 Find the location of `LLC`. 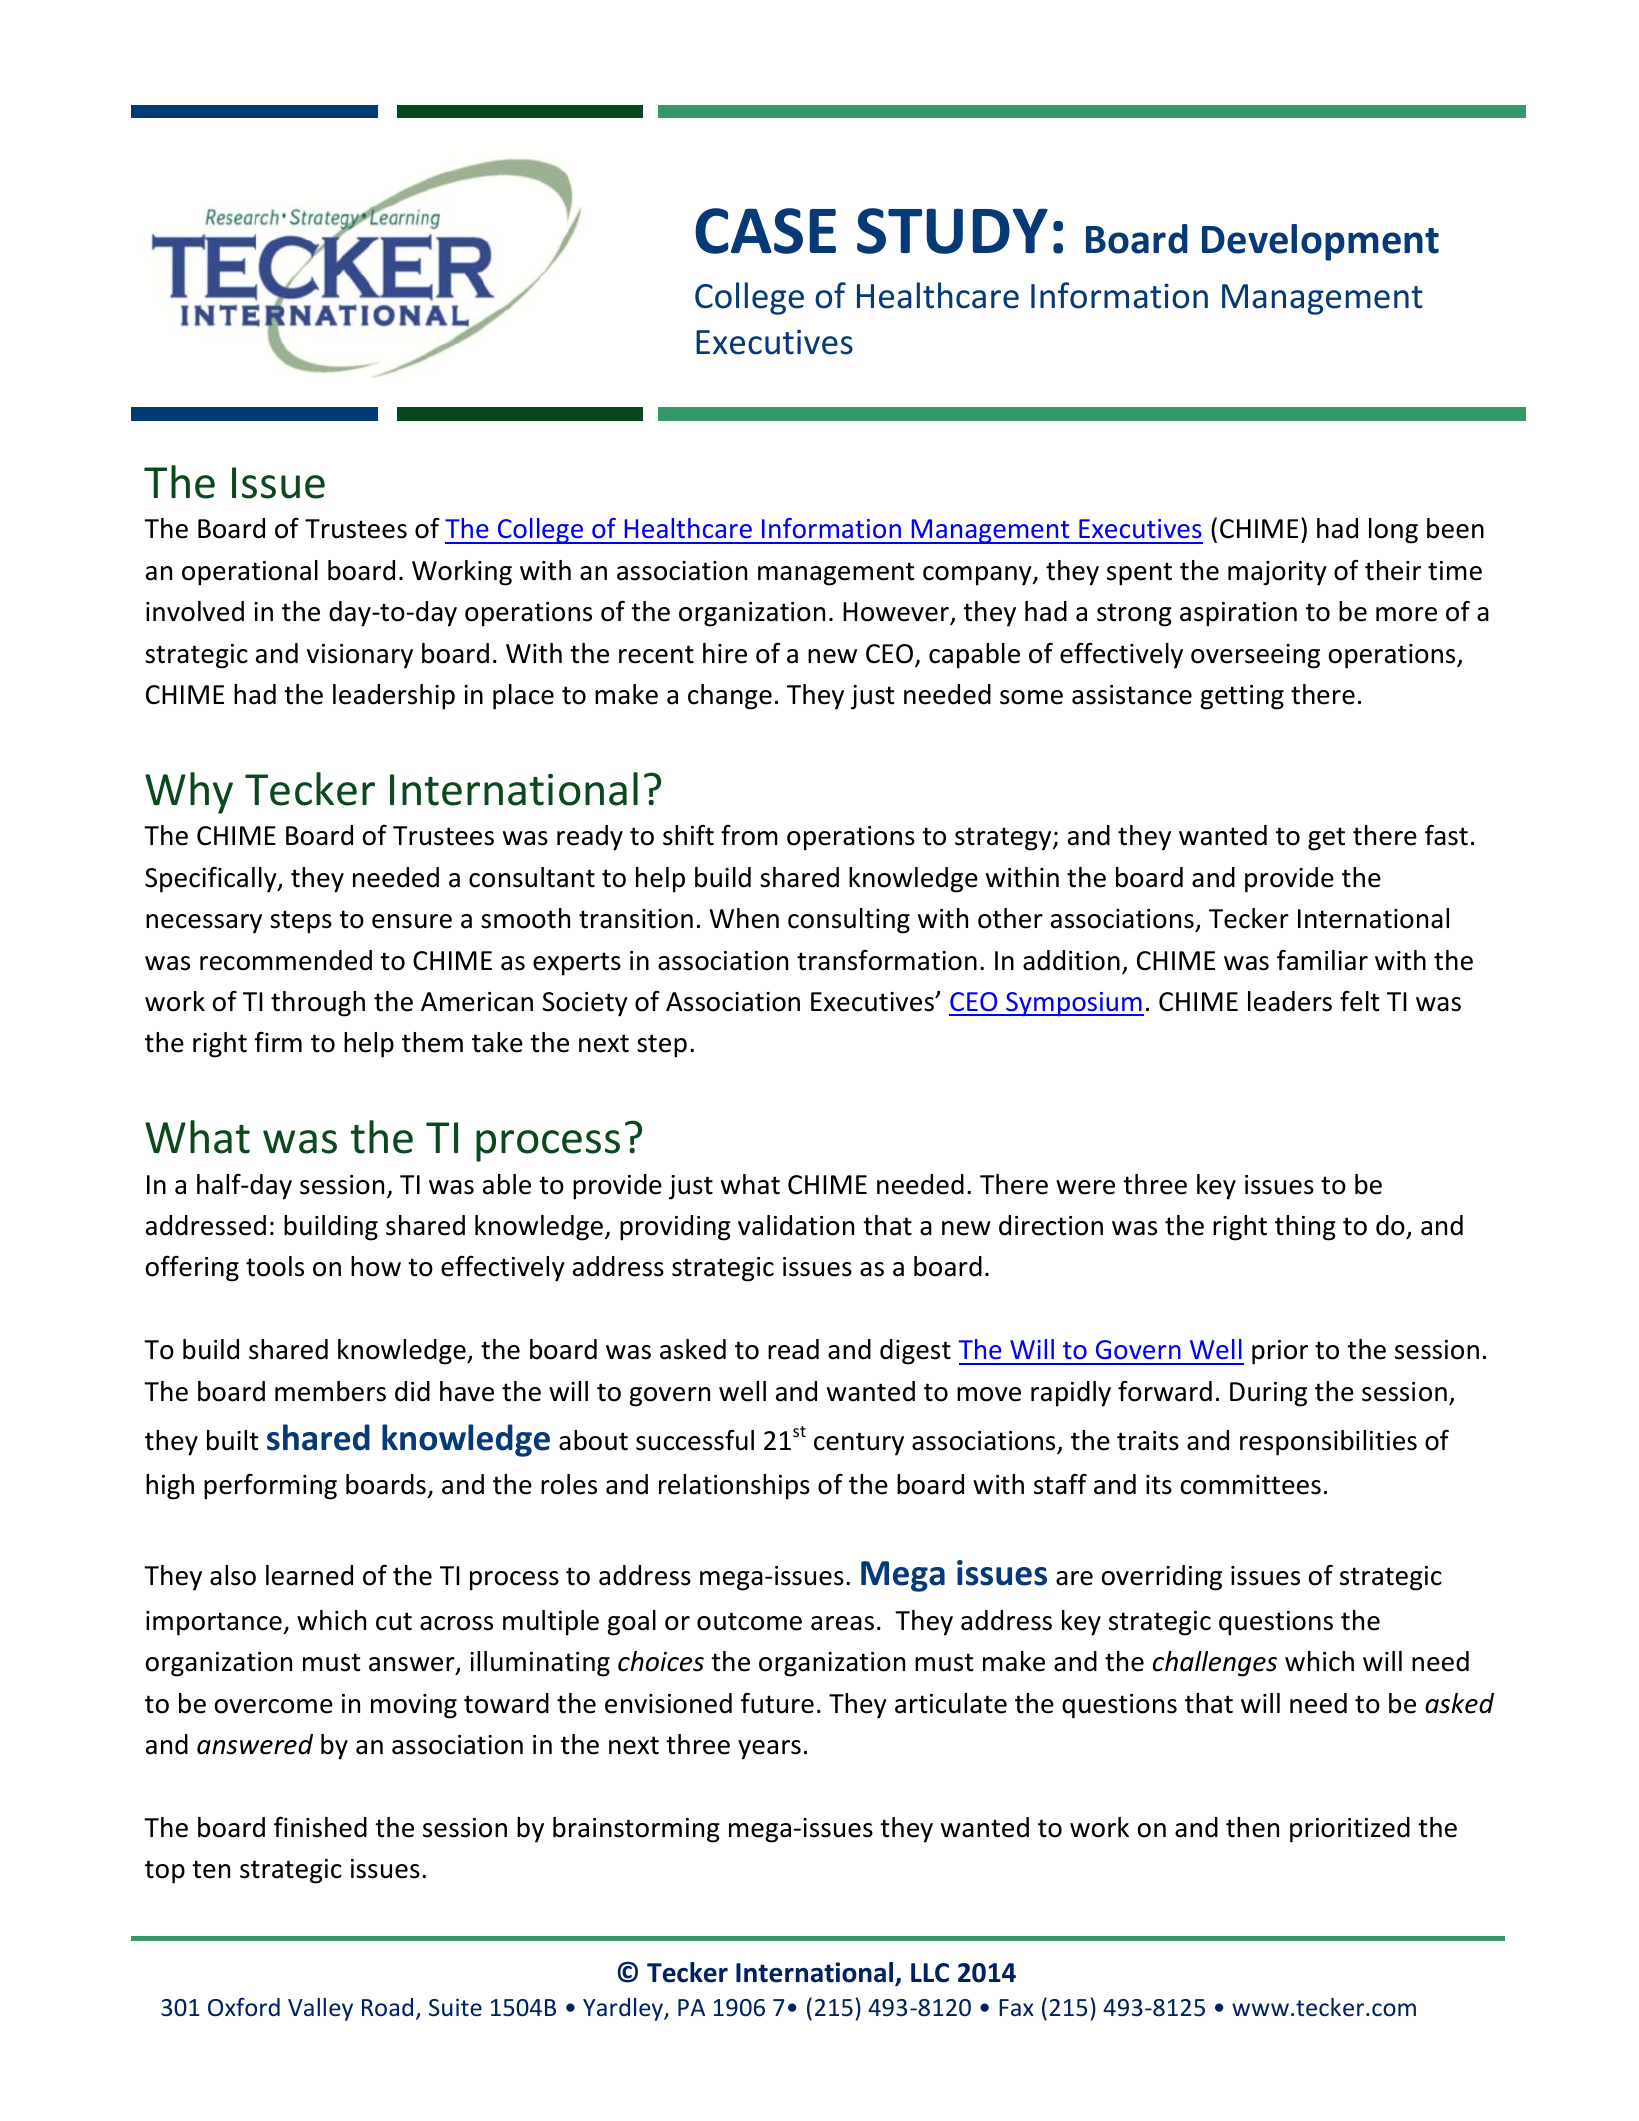

LLC is located at coordinates (930, 1973).
